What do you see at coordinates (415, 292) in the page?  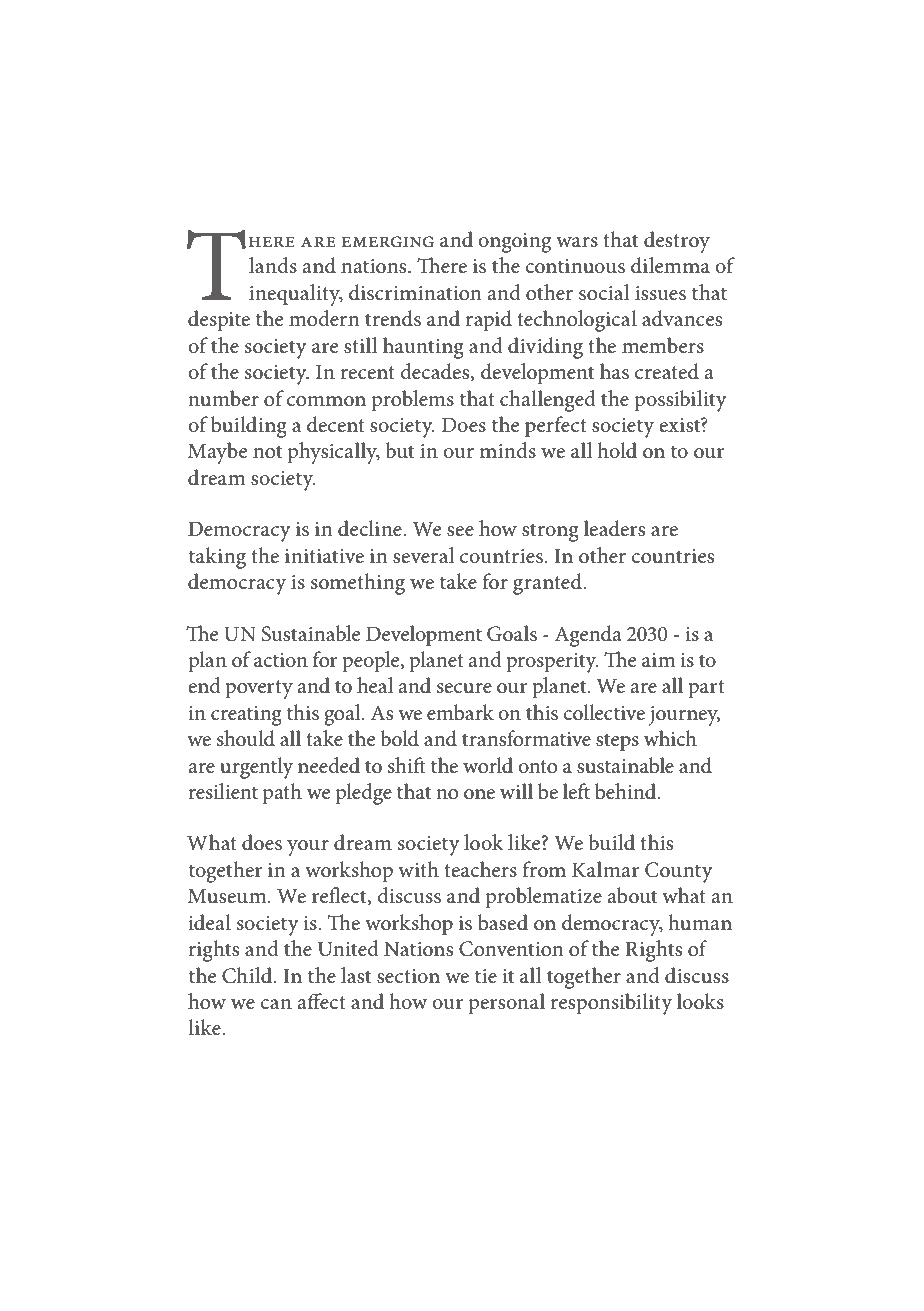 I see `discrimination` at bounding box center [415, 292].
